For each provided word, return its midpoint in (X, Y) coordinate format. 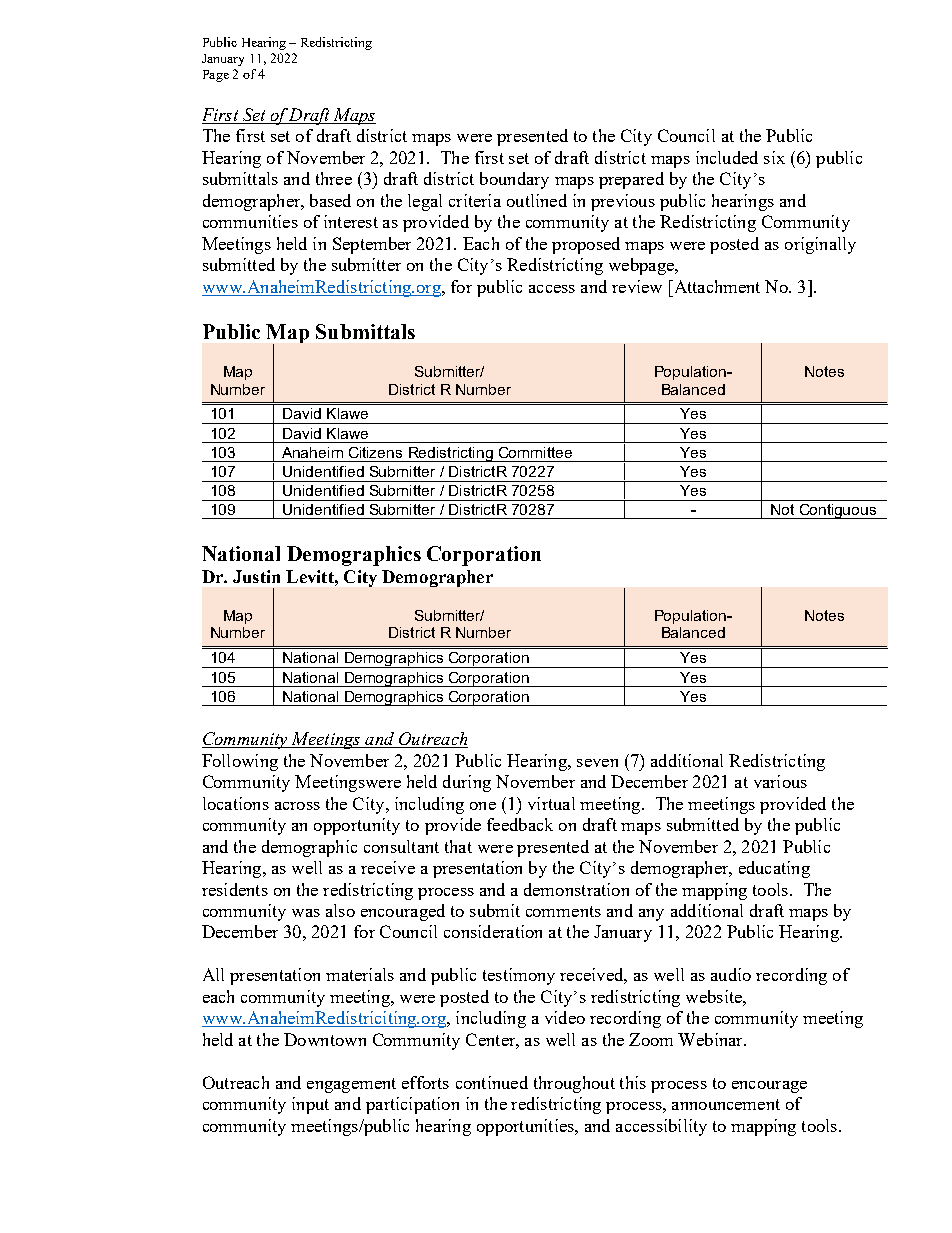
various (780, 781)
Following (240, 762)
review (637, 286)
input (310, 1105)
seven (597, 763)
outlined (537, 200)
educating (774, 869)
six (774, 157)
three (334, 178)
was (306, 913)
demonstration (576, 889)
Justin (256, 576)
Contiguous (838, 511)
